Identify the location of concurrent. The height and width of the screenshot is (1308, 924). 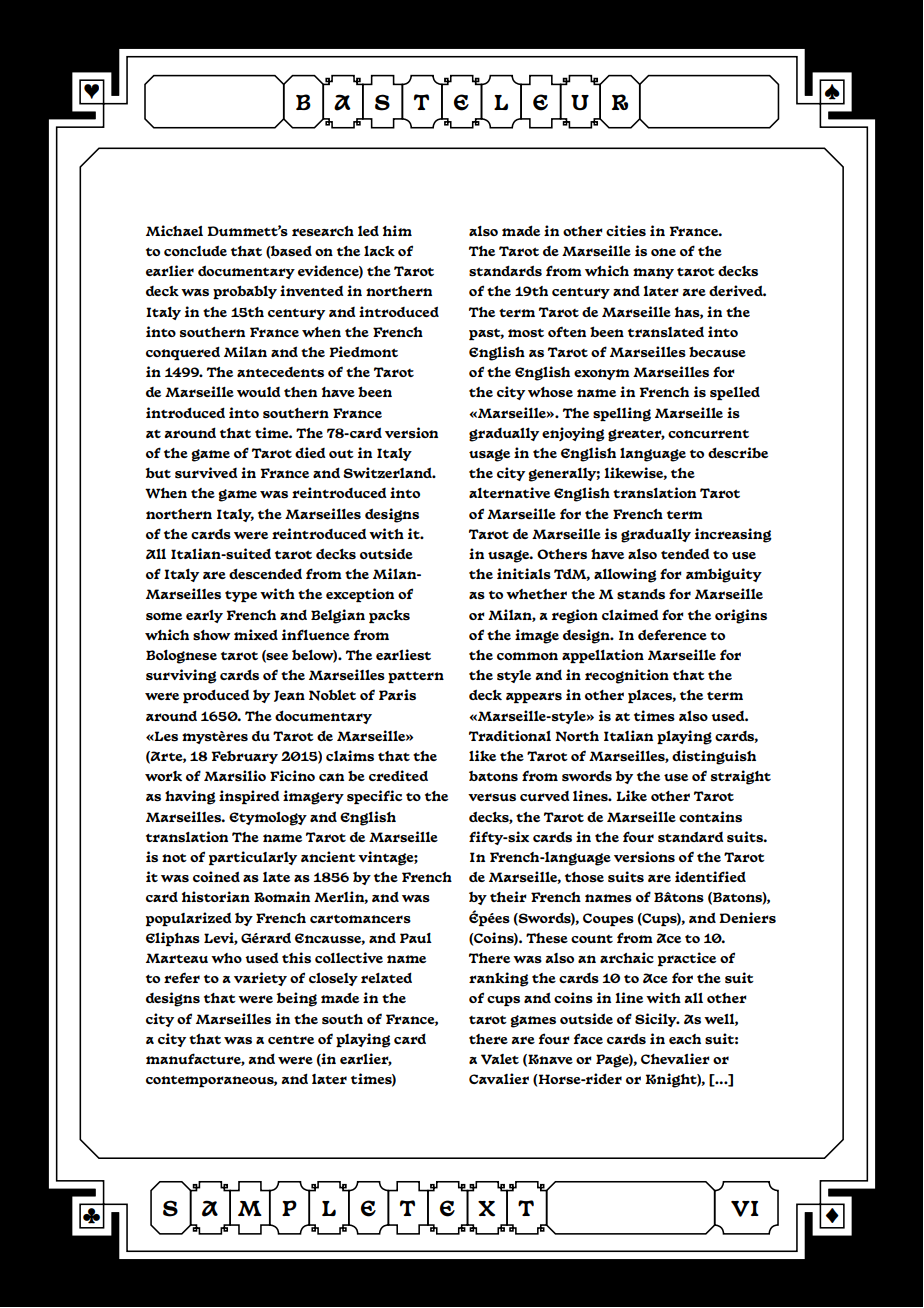
(708, 434).
